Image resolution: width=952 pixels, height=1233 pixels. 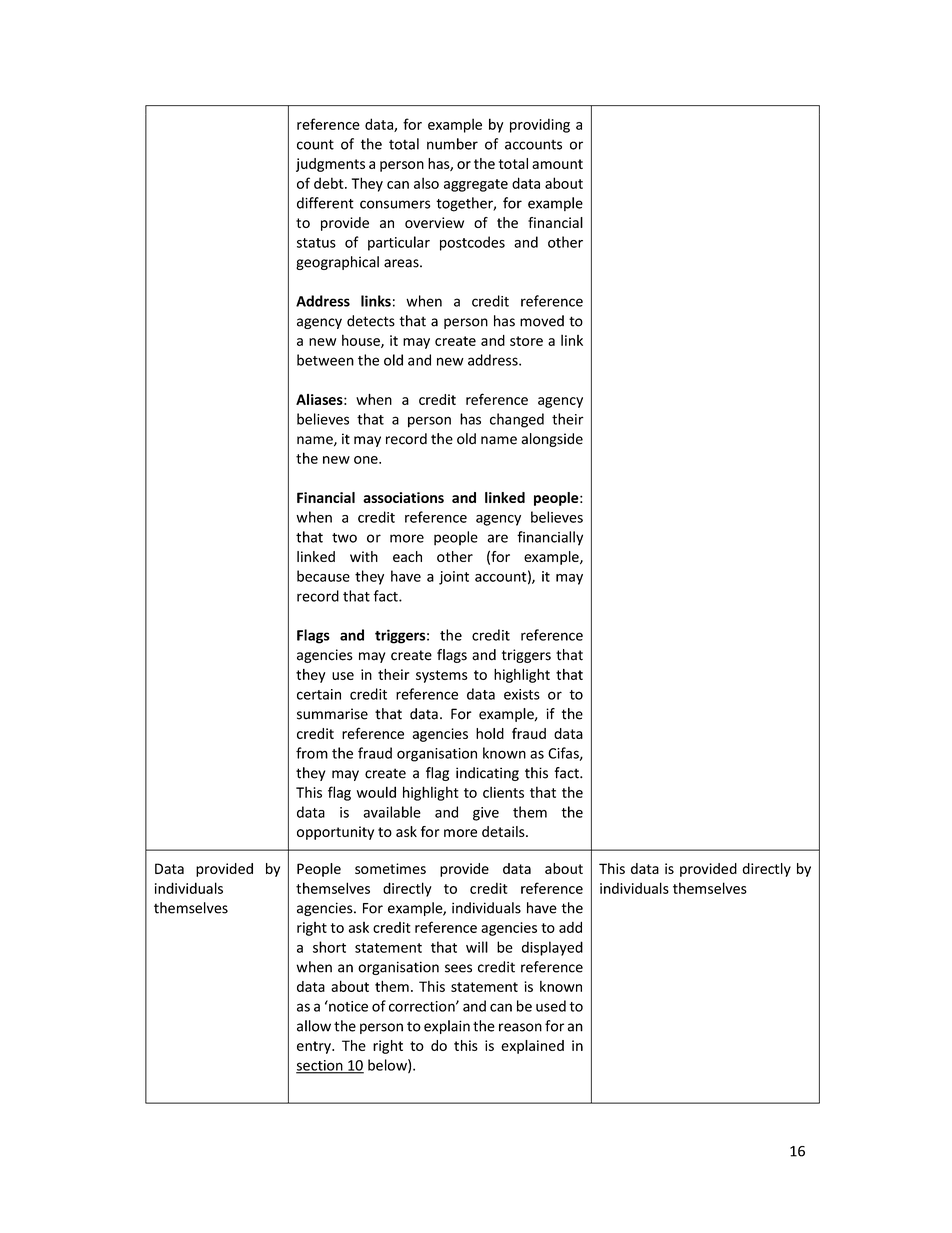 What do you see at coordinates (403, 497) in the document?
I see `associations` at bounding box center [403, 497].
